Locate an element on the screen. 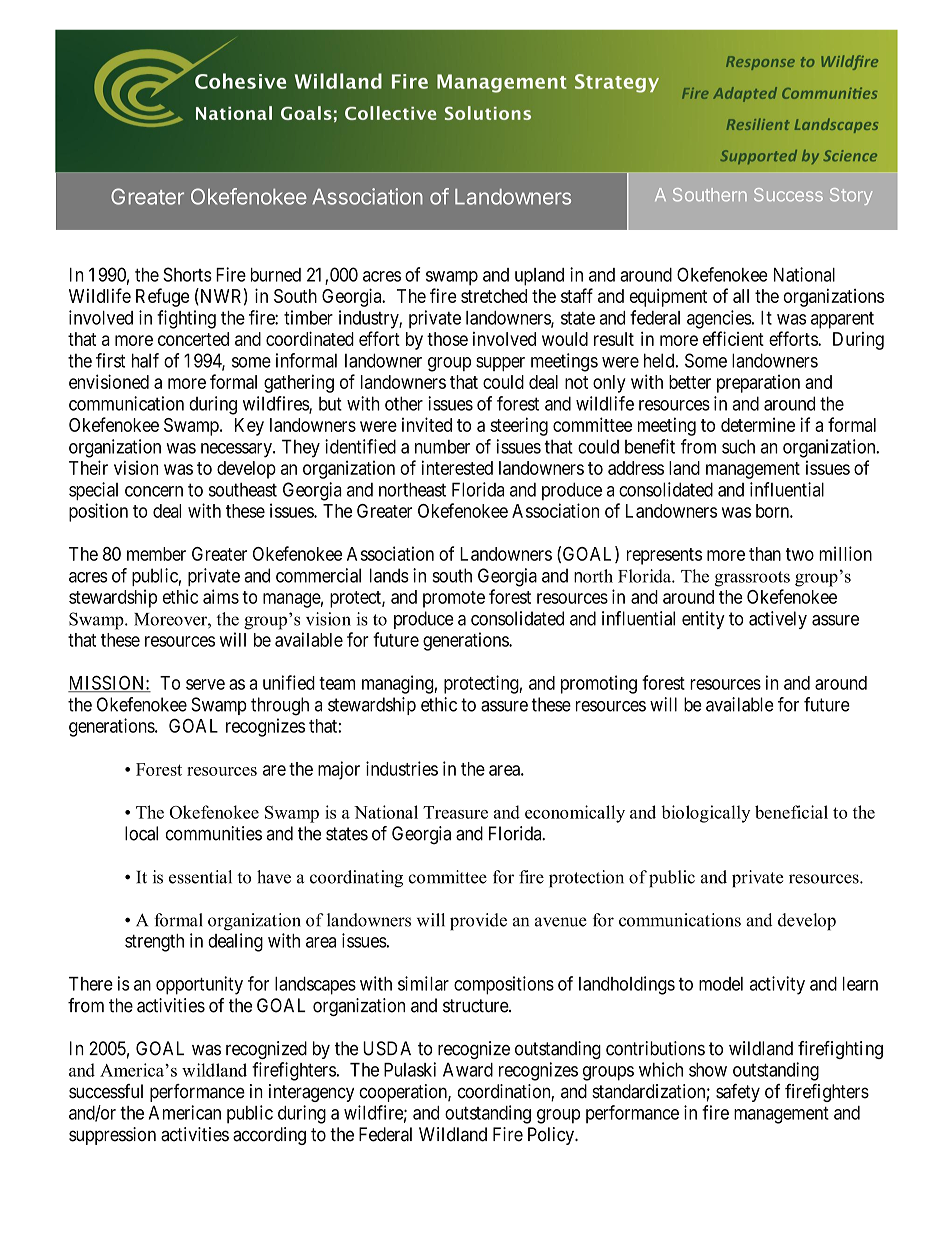  beneficial is located at coordinates (791, 812).
